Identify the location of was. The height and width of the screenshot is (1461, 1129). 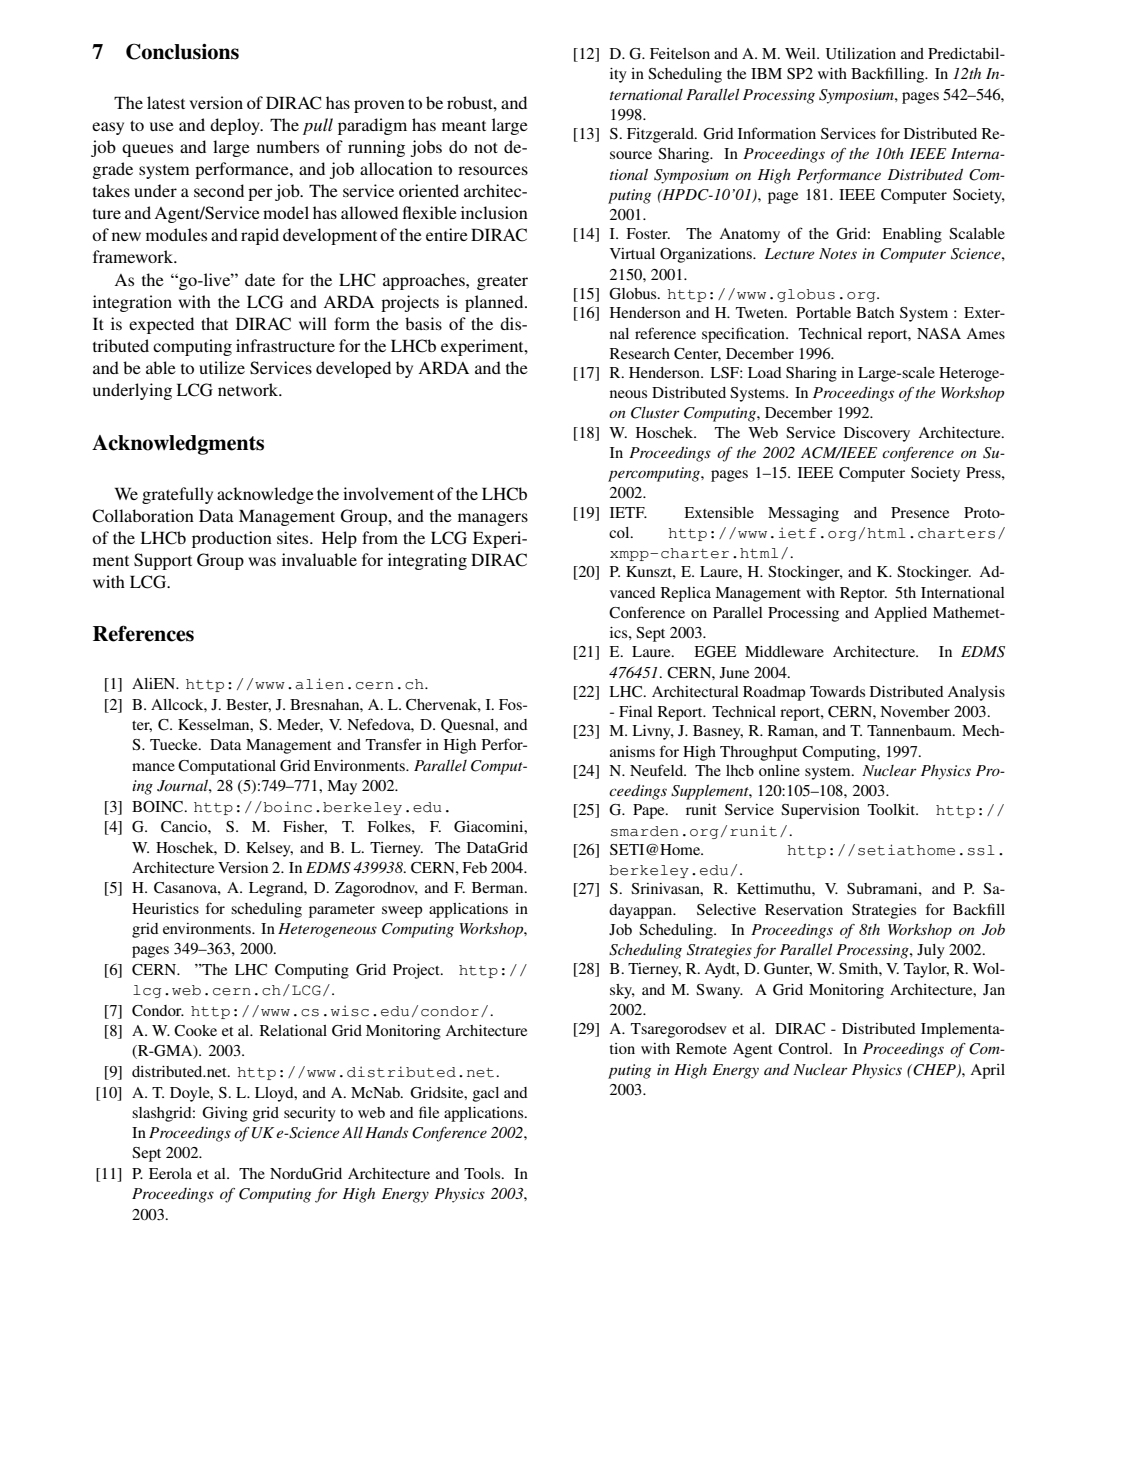
(262, 561).
